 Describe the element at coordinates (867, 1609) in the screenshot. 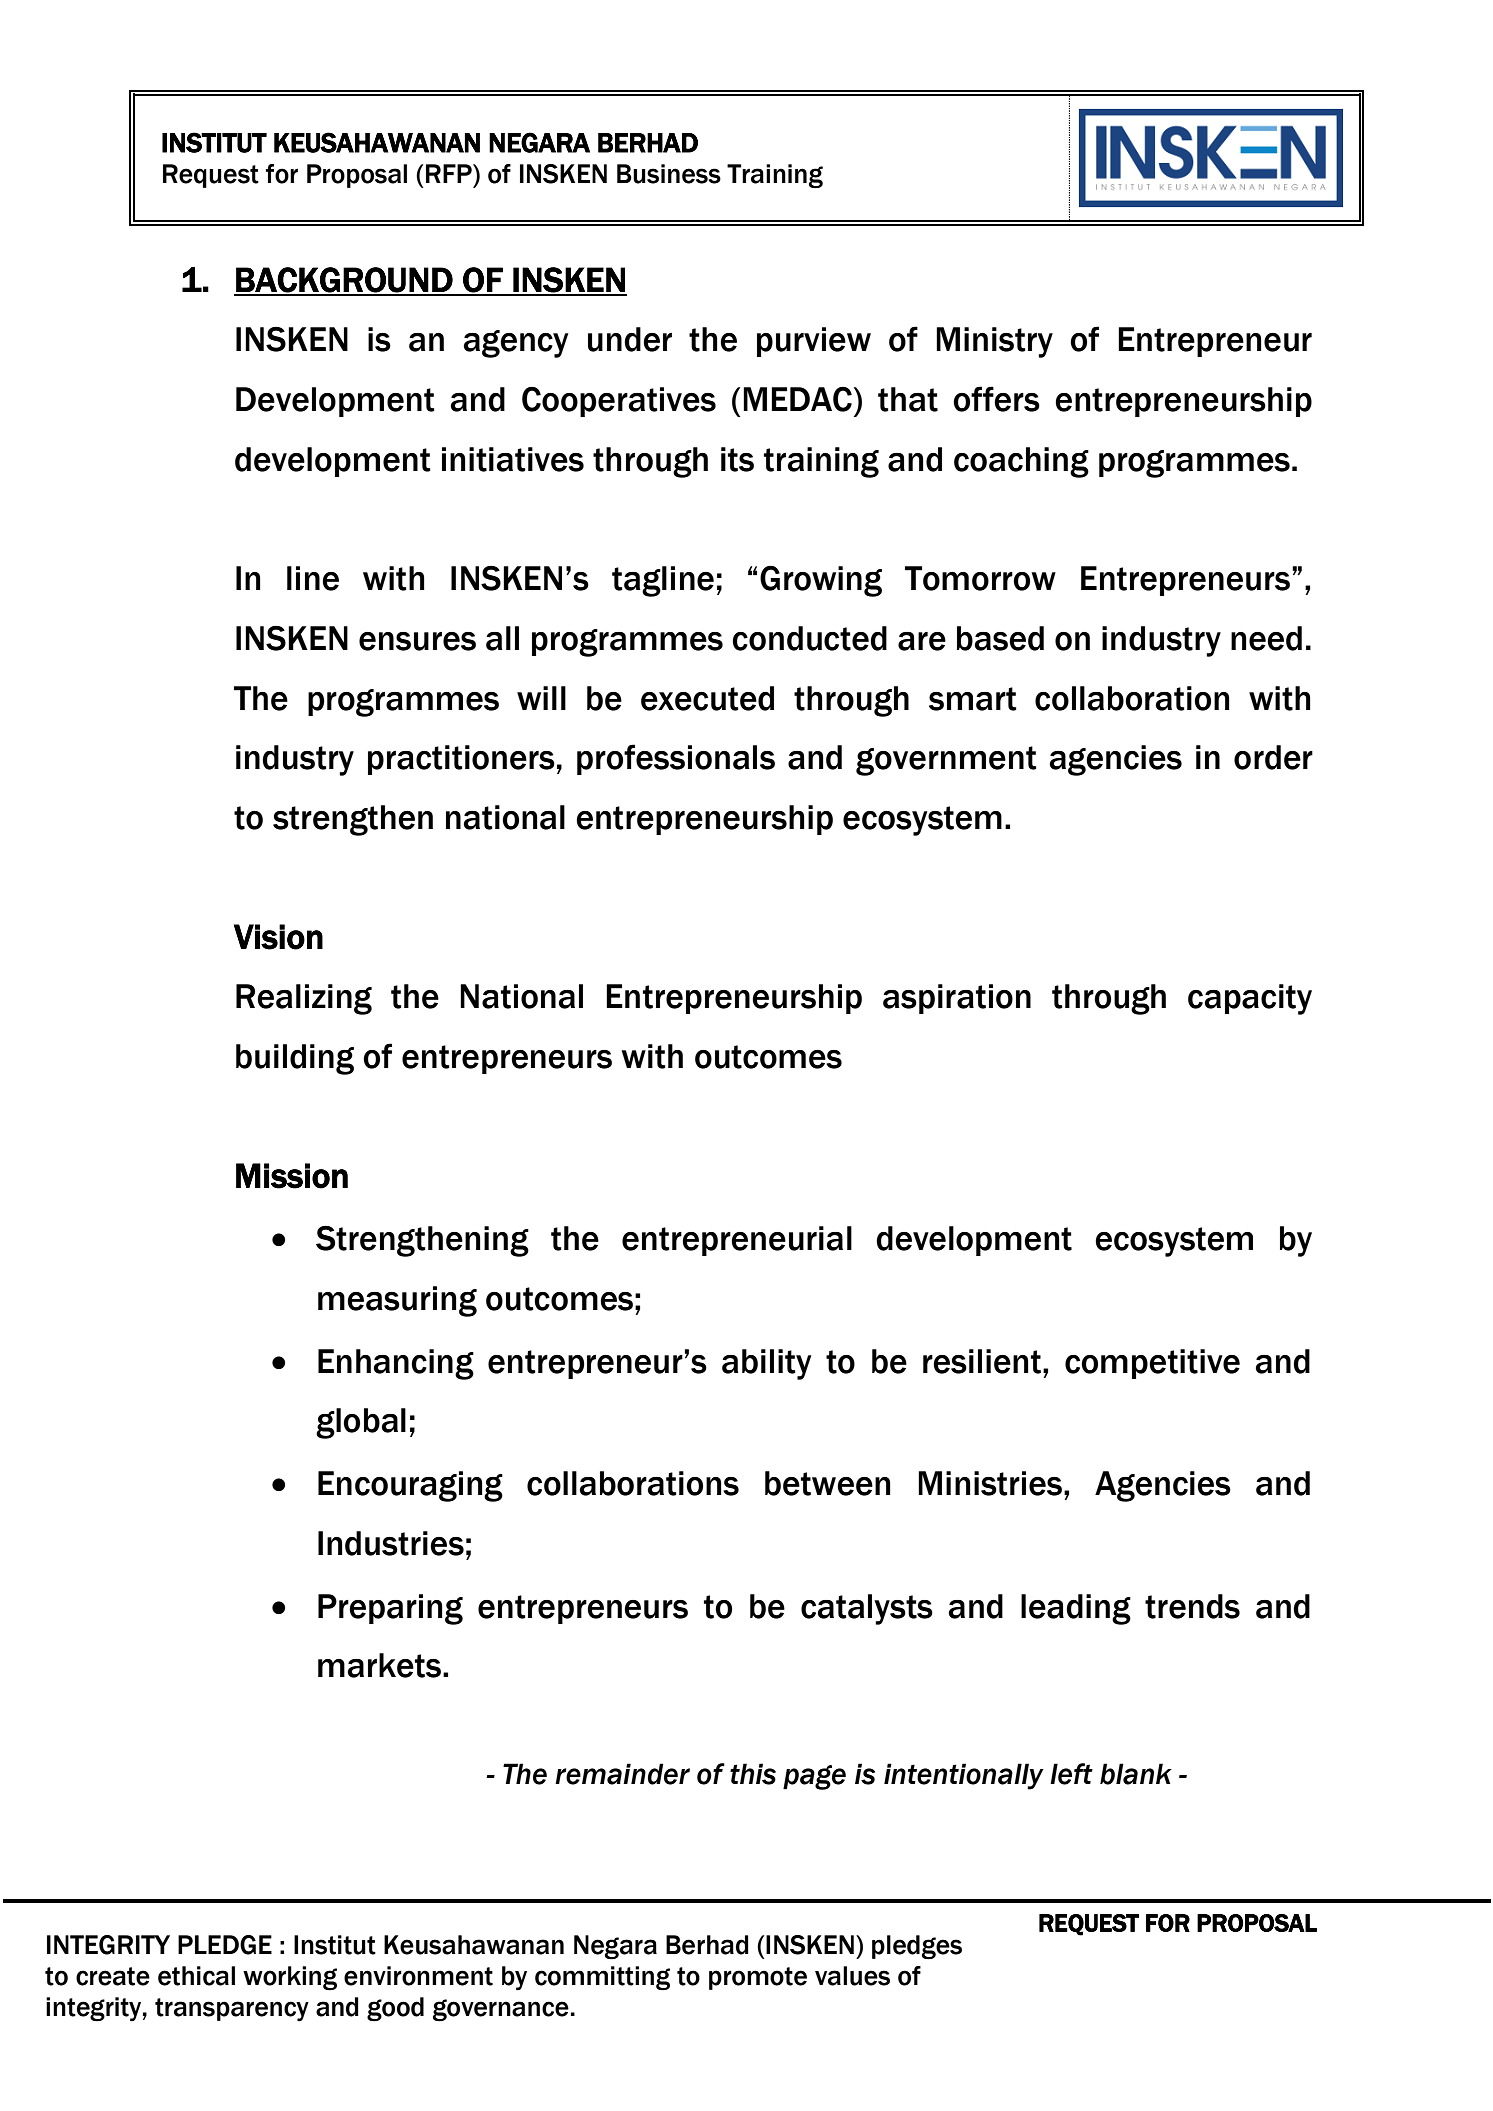

I see `catalysts` at that location.
